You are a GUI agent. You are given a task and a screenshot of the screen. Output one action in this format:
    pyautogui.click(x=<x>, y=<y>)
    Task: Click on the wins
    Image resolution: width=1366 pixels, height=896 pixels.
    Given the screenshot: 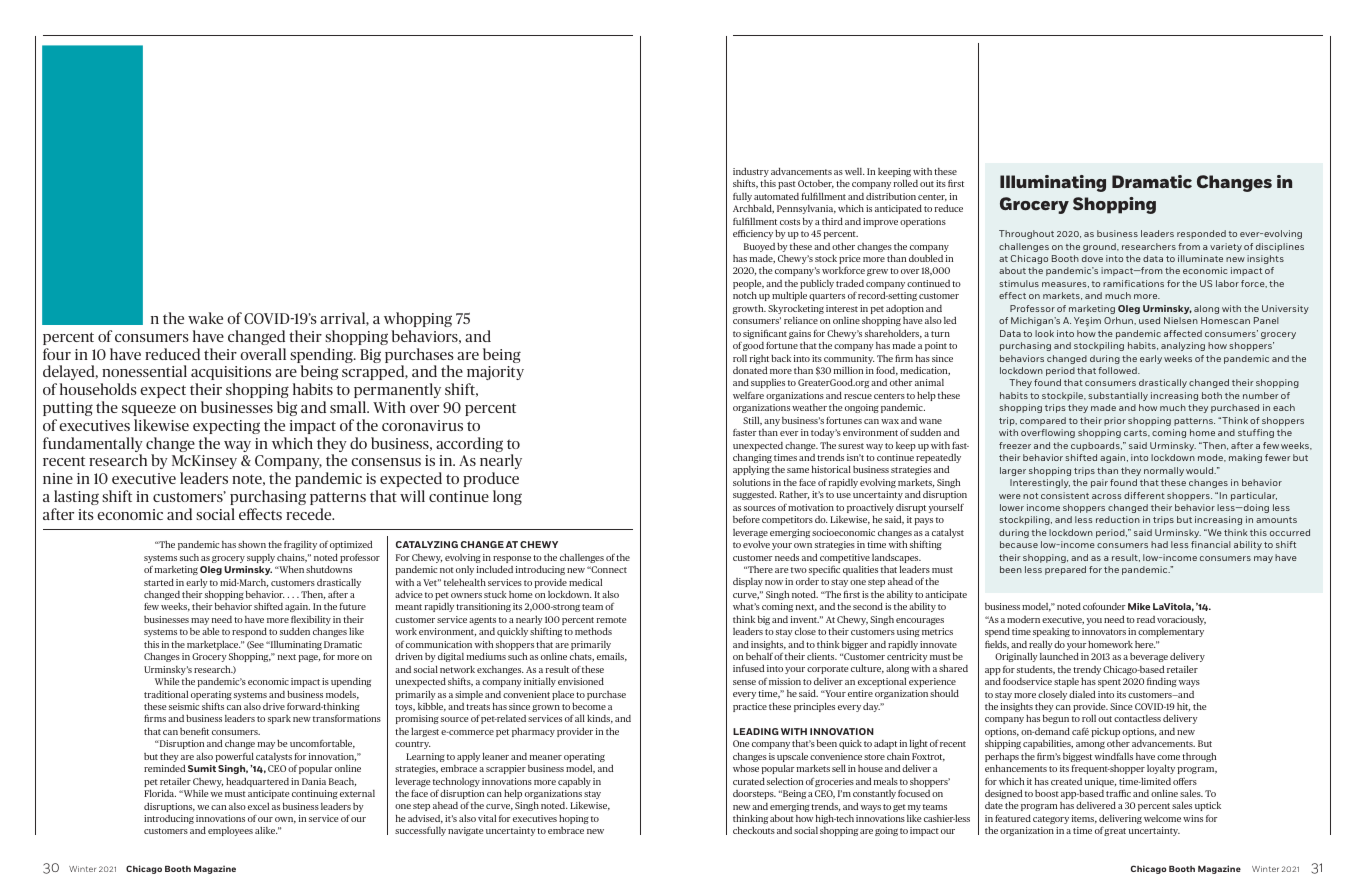 What is the action you would take?
    pyautogui.click(x=1193, y=818)
